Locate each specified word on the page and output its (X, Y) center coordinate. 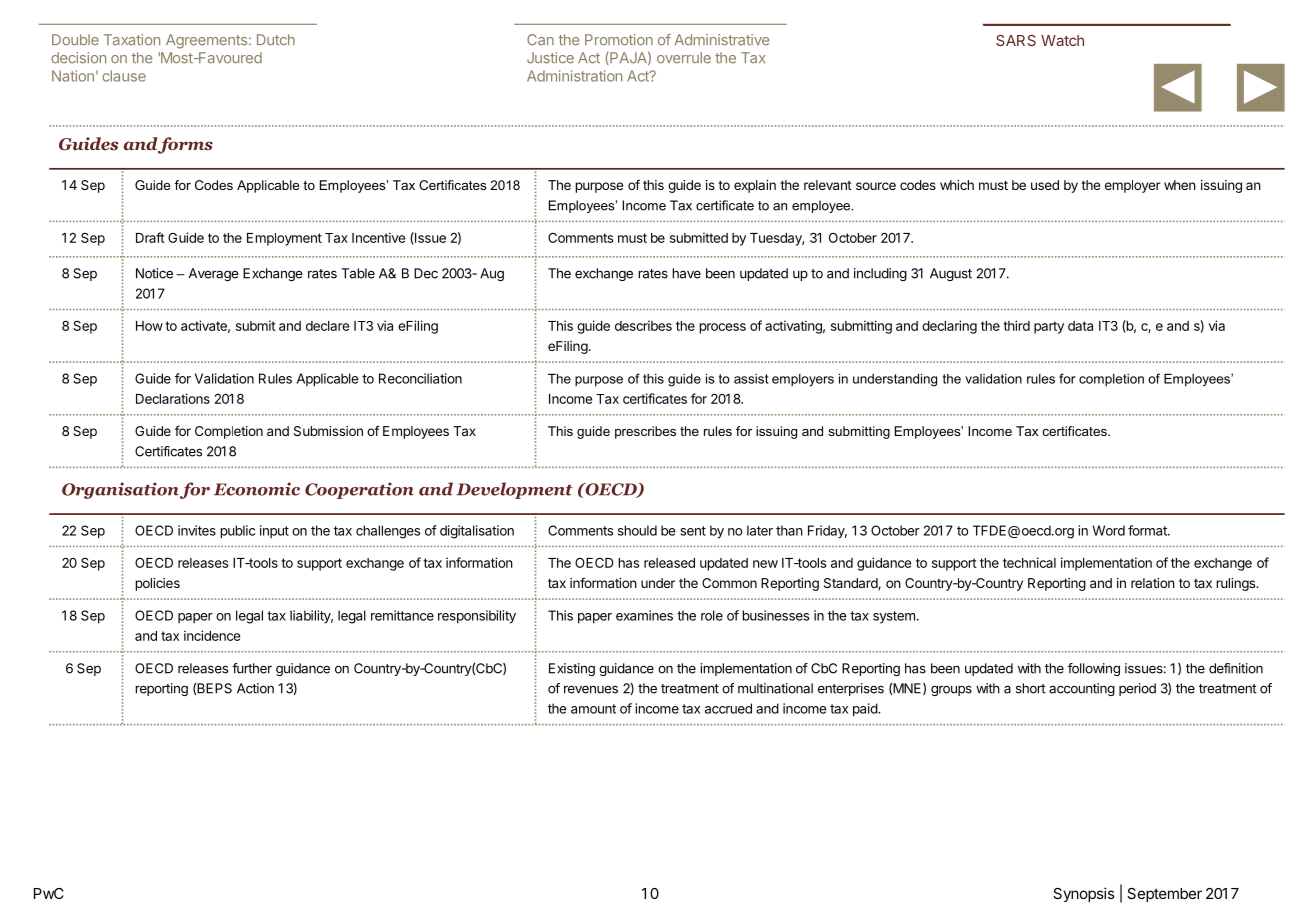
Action (255, 688)
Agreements (206, 41)
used (1045, 185)
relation (1153, 583)
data (1080, 326)
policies (157, 584)
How (149, 326)
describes (643, 325)
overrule (684, 58)
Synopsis (1084, 894)
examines (644, 615)
